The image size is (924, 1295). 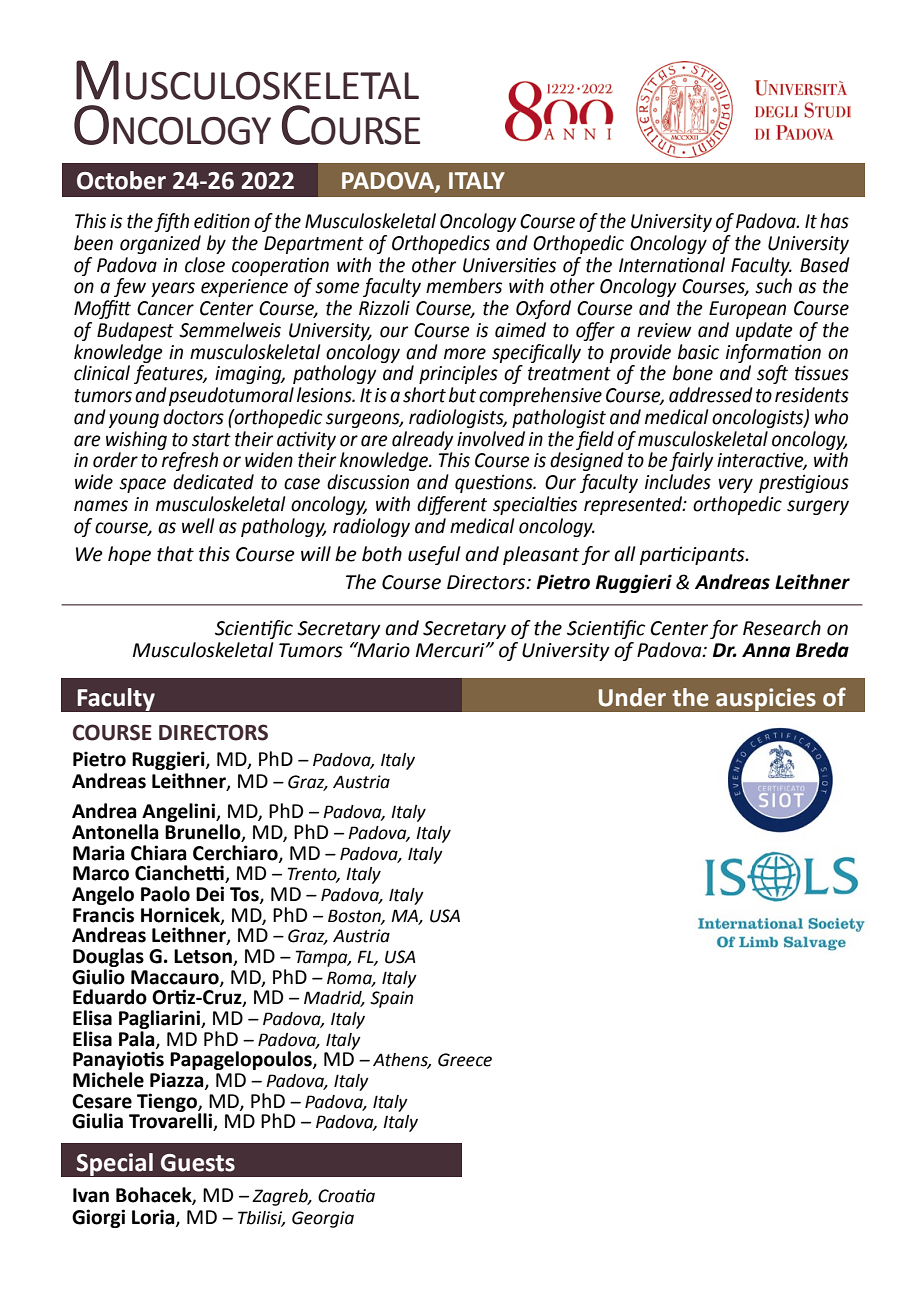 What do you see at coordinates (465, 1060) in the image?
I see `Greece` at bounding box center [465, 1060].
